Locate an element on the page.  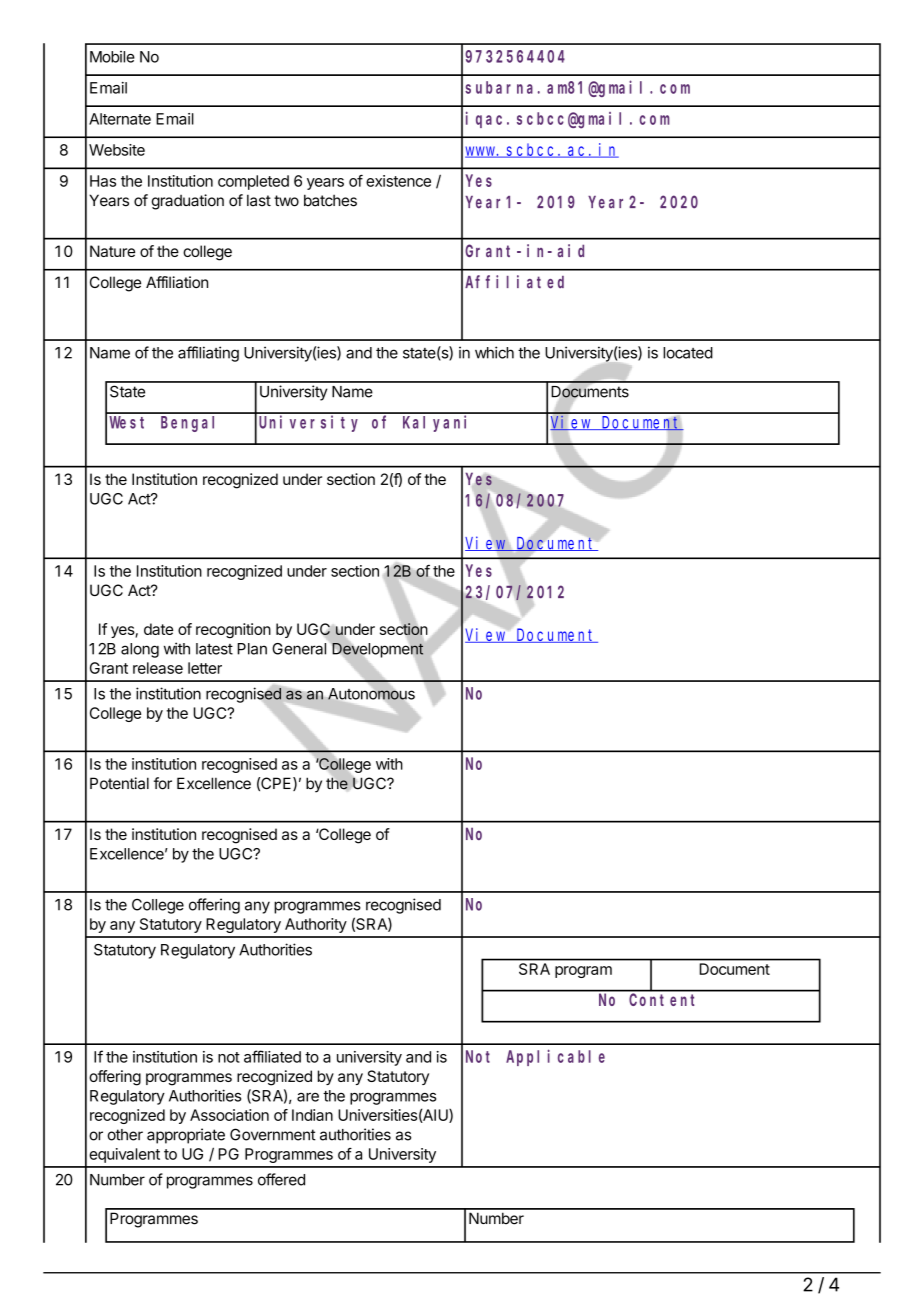
Affiliation is located at coordinates (177, 282).
